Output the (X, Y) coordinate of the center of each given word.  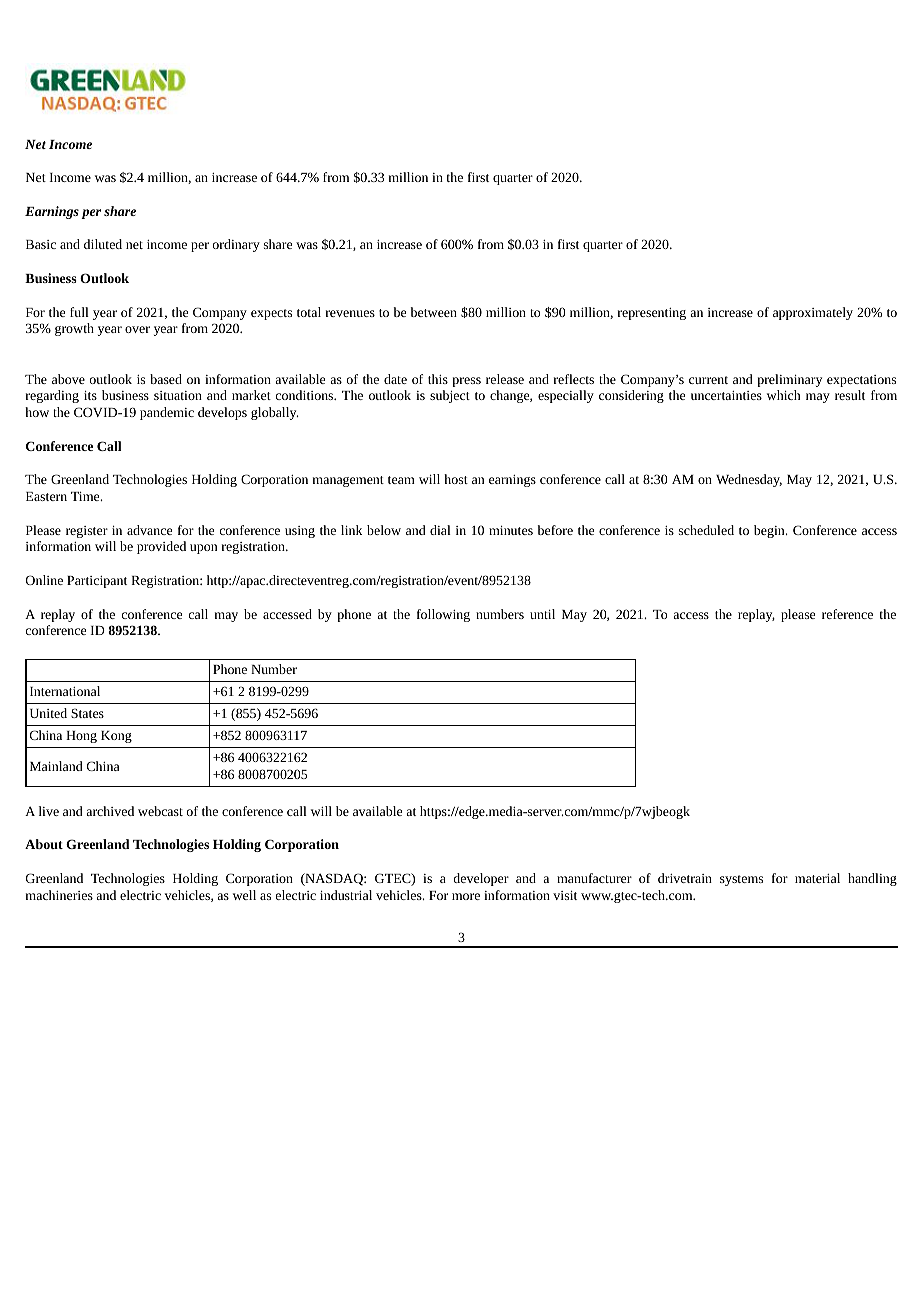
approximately (813, 313)
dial (440, 530)
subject (450, 396)
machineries (59, 895)
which (784, 395)
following (443, 615)
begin (770, 531)
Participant (97, 582)
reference (847, 614)
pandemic (167, 413)
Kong (116, 737)
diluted (103, 244)
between (434, 312)
